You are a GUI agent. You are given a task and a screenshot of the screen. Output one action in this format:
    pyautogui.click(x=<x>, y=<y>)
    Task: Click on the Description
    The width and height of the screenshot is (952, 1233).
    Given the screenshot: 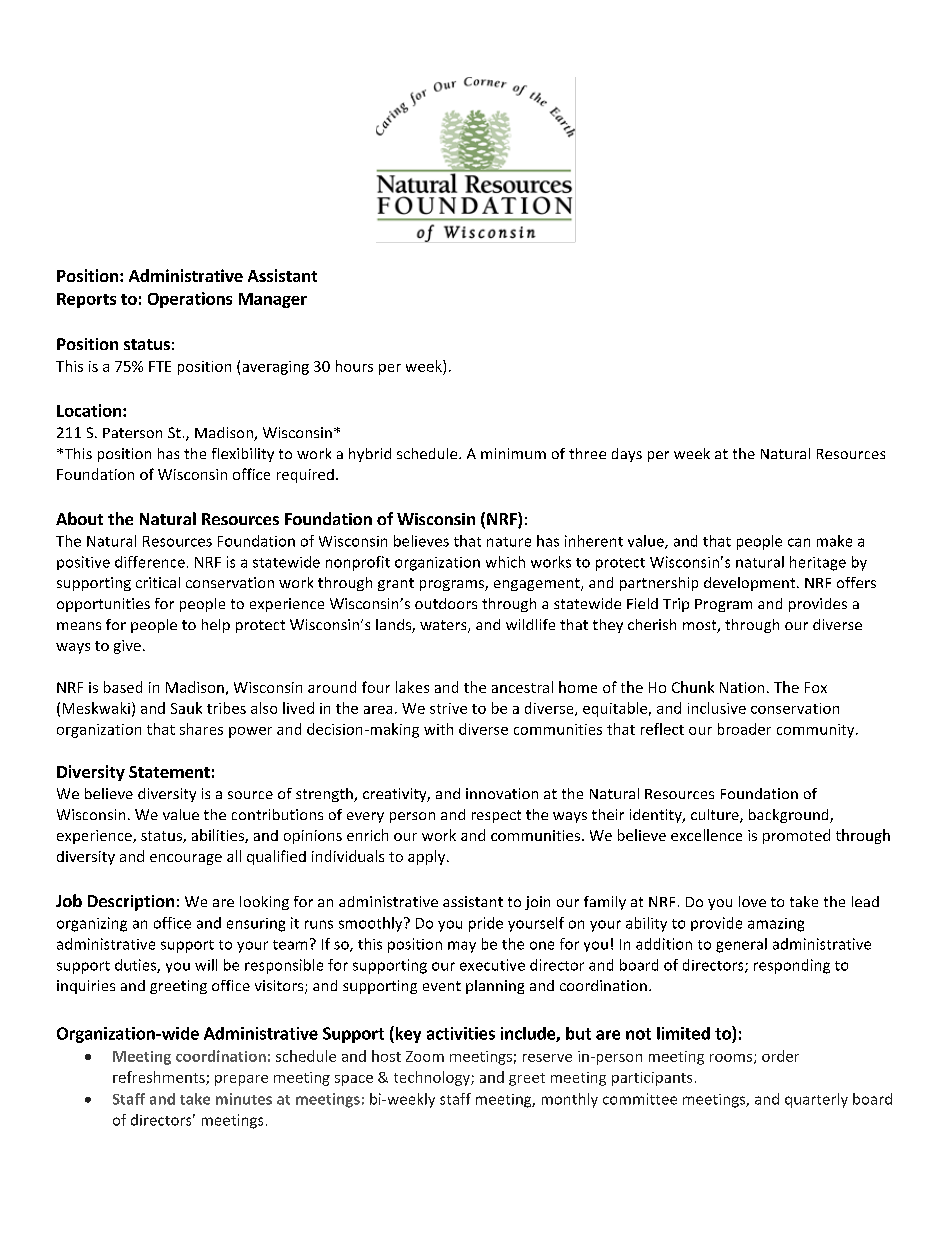 What is the action you would take?
    pyautogui.click(x=131, y=903)
